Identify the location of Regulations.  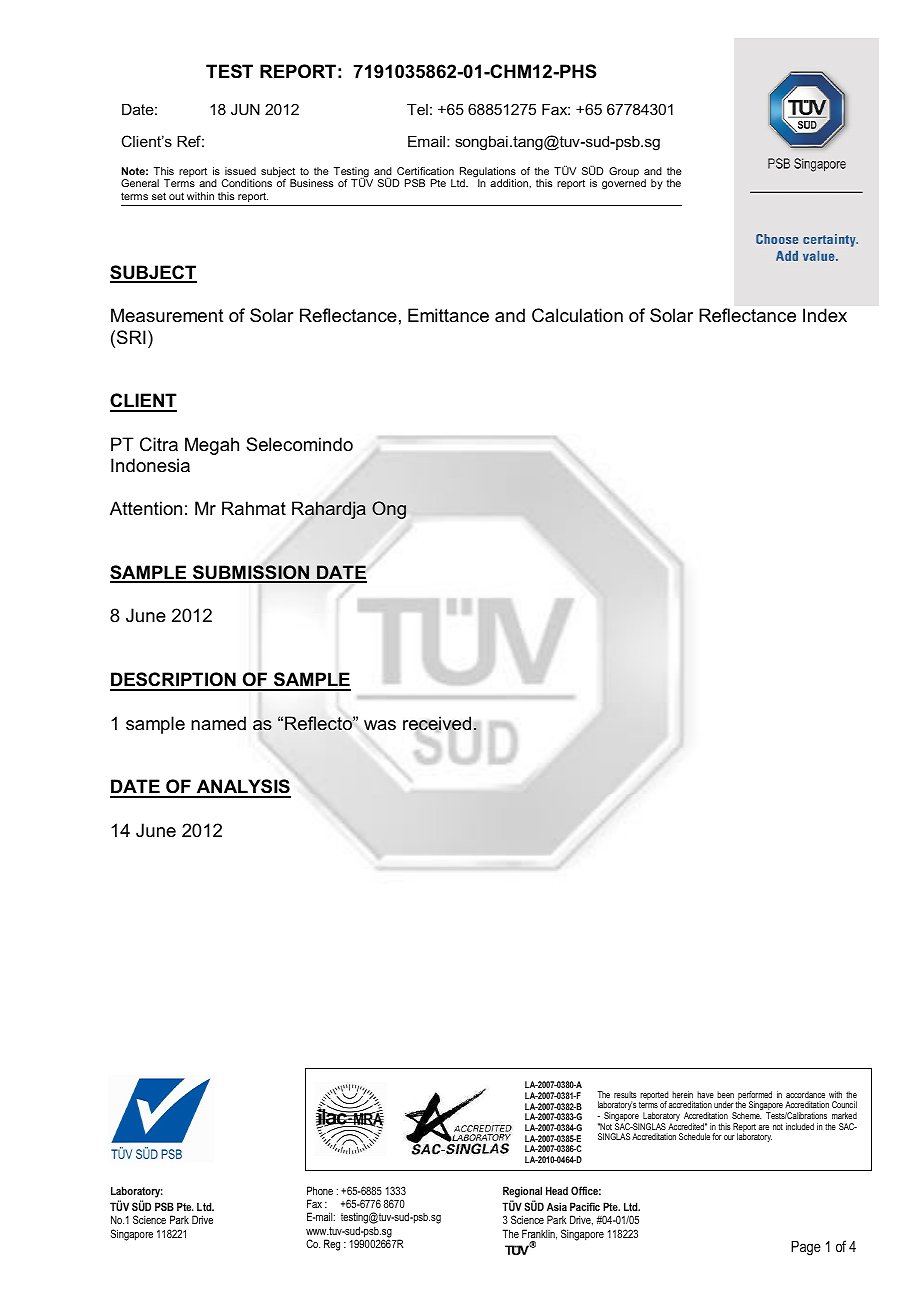
(488, 173).
